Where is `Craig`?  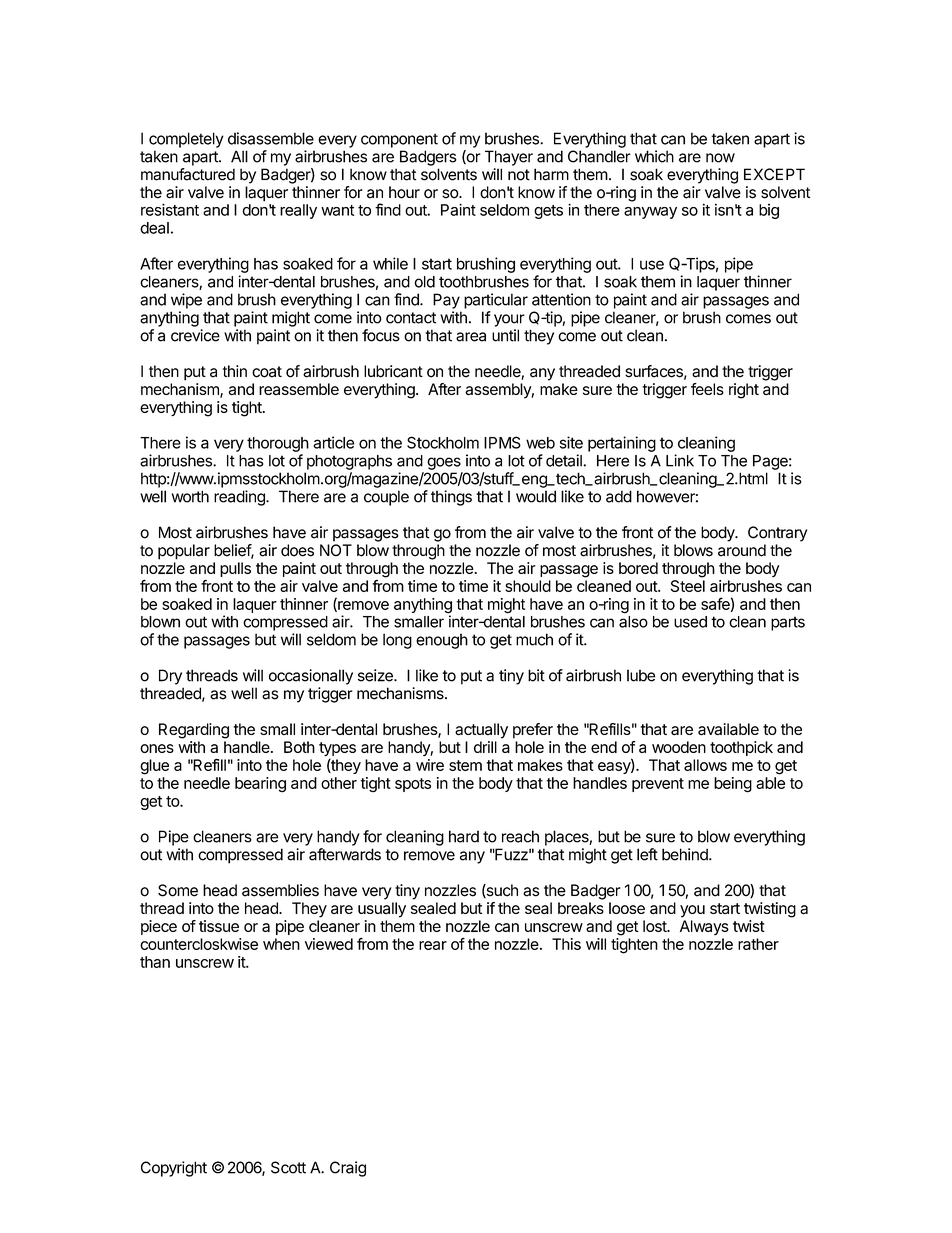 Craig is located at coordinates (348, 1169).
